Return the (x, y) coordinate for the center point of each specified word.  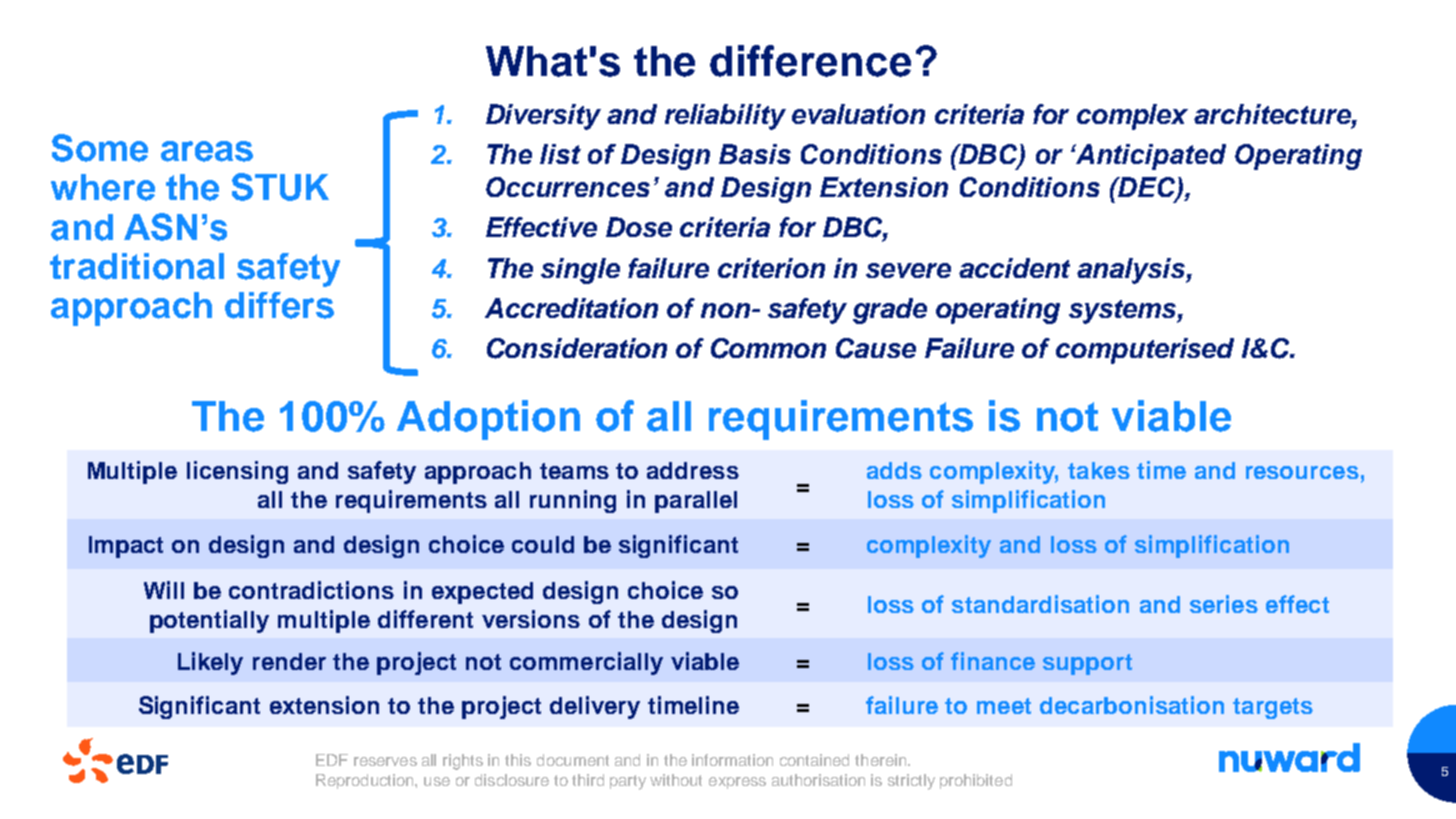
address (693, 470)
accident (1014, 268)
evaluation (858, 114)
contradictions (311, 590)
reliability (725, 117)
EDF (332, 760)
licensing (237, 472)
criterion (771, 268)
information (732, 760)
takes (1099, 470)
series (1224, 604)
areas (207, 151)
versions (531, 619)
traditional (137, 266)
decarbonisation (1132, 705)
